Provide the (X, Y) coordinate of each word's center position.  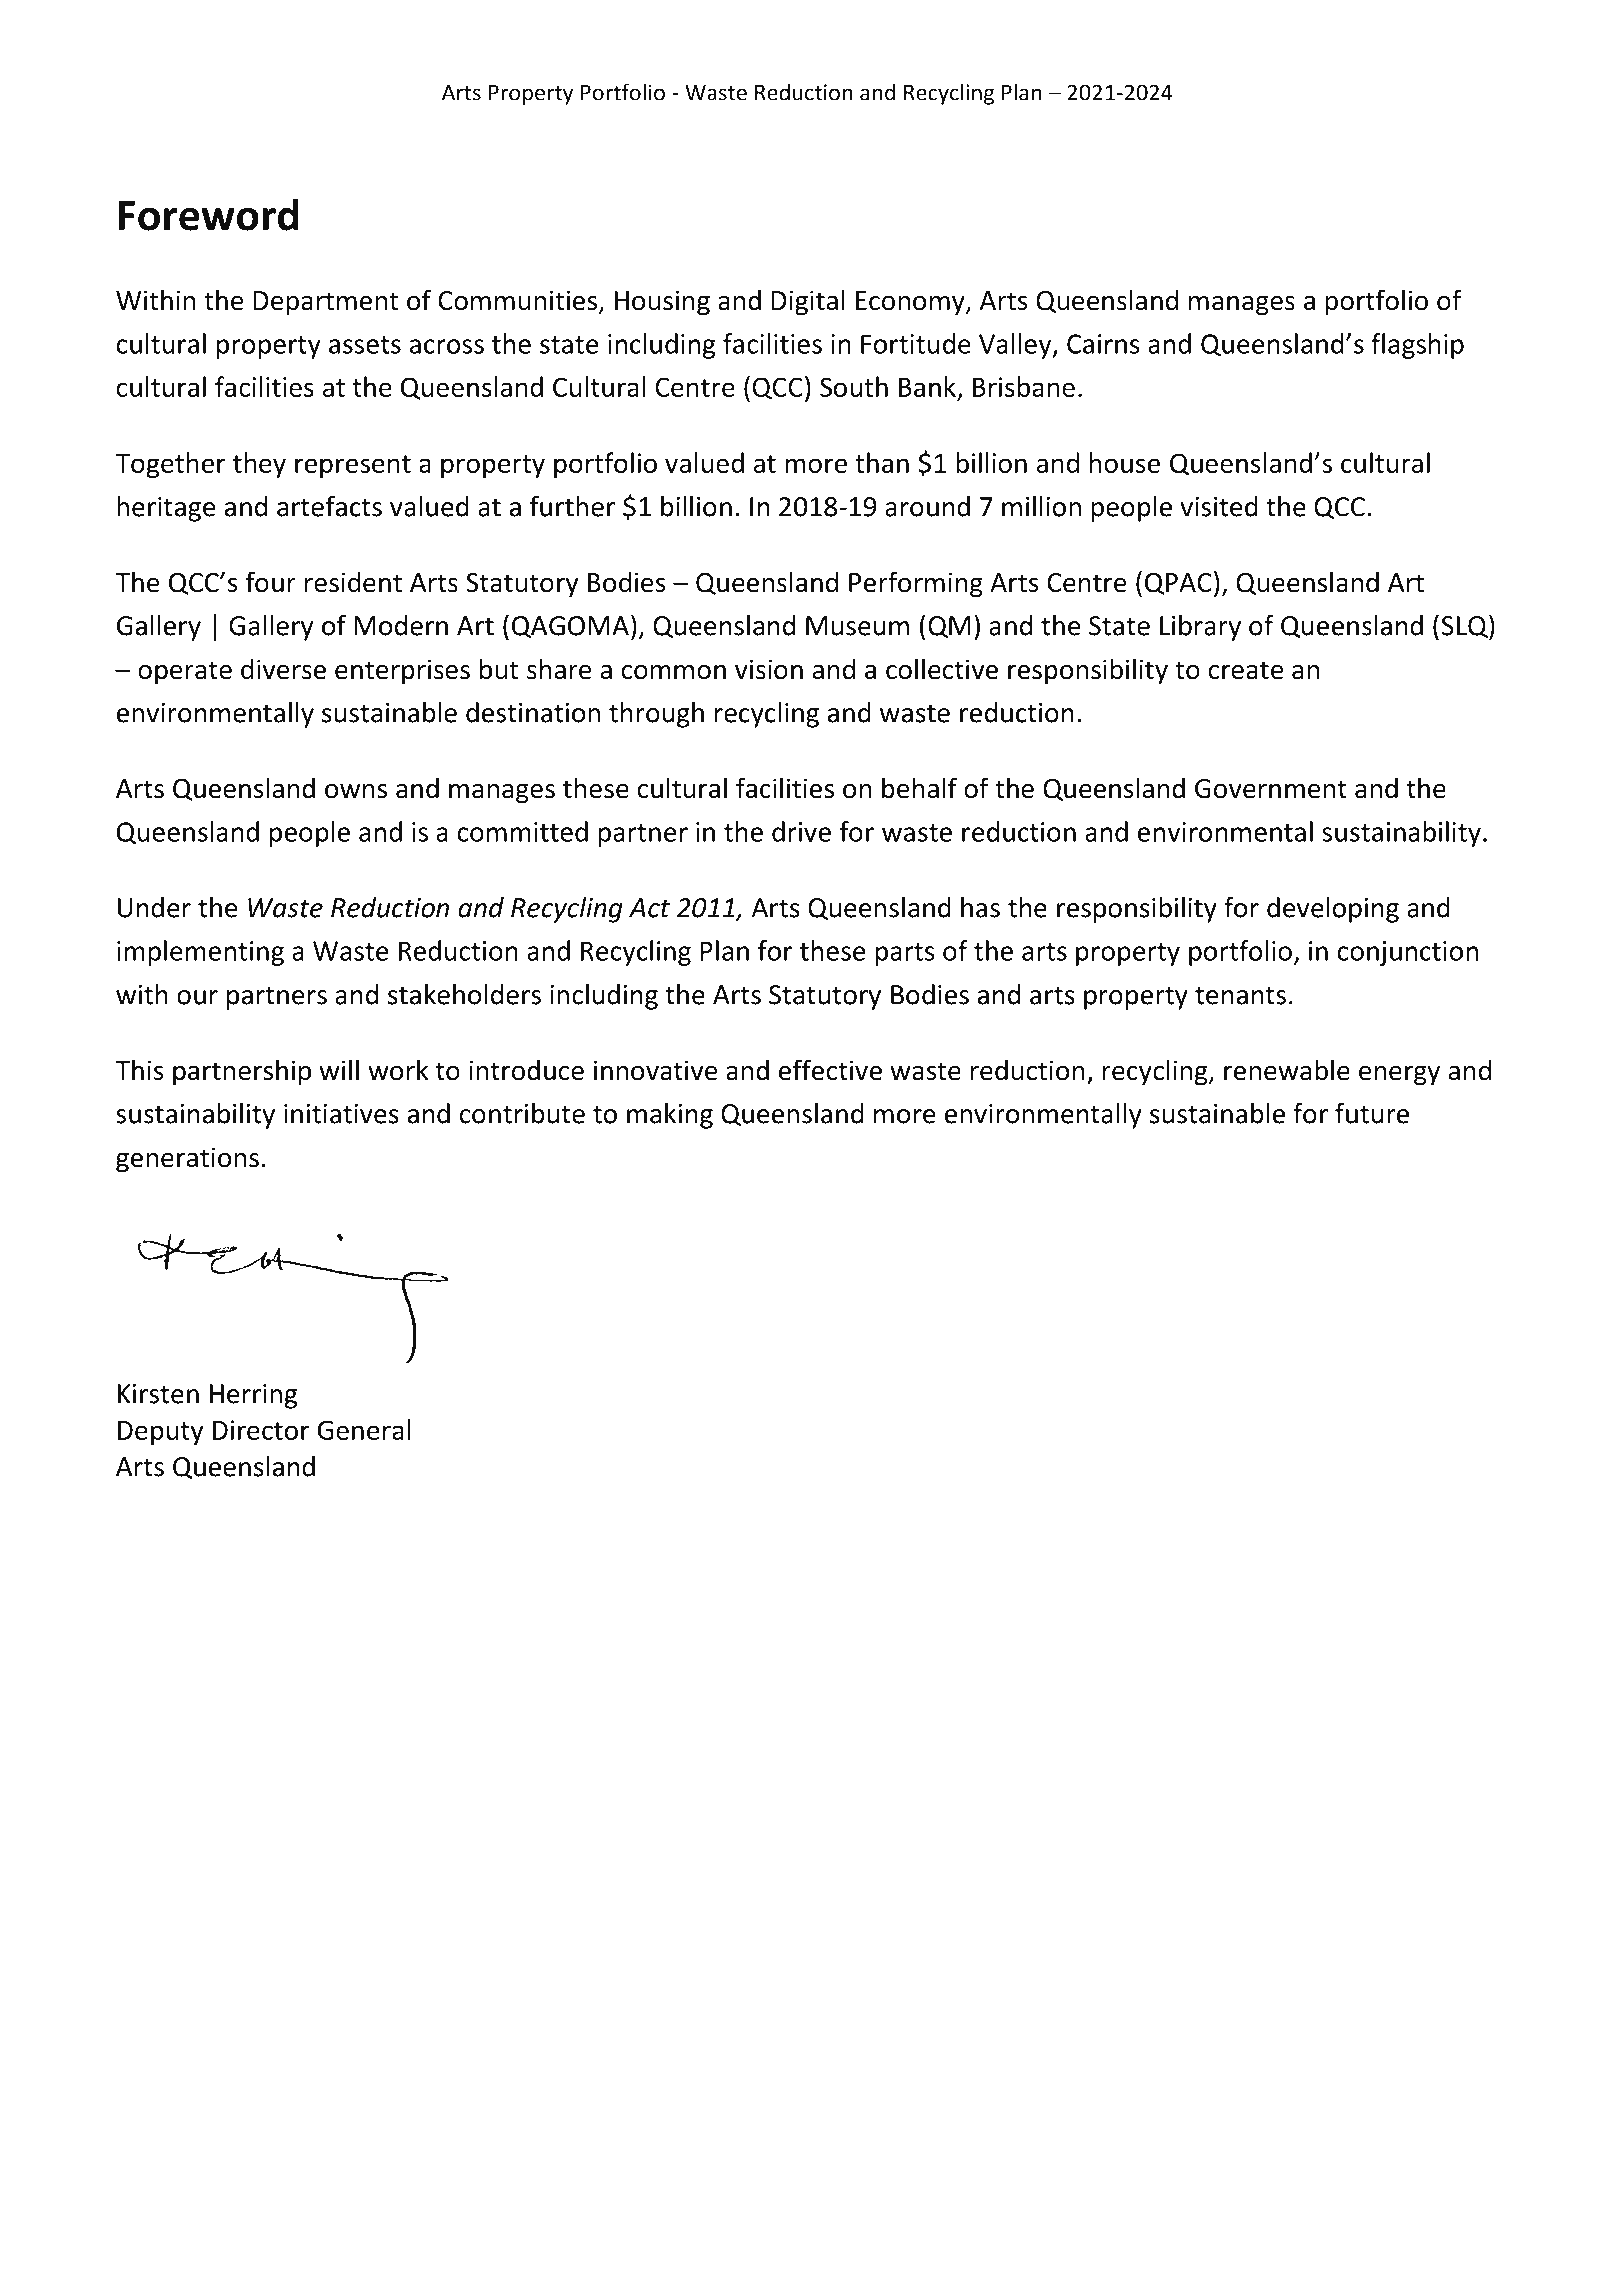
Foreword (208, 214)
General (364, 1429)
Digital (808, 302)
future (1372, 1113)
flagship (1417, 346)
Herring (254, 1396)
